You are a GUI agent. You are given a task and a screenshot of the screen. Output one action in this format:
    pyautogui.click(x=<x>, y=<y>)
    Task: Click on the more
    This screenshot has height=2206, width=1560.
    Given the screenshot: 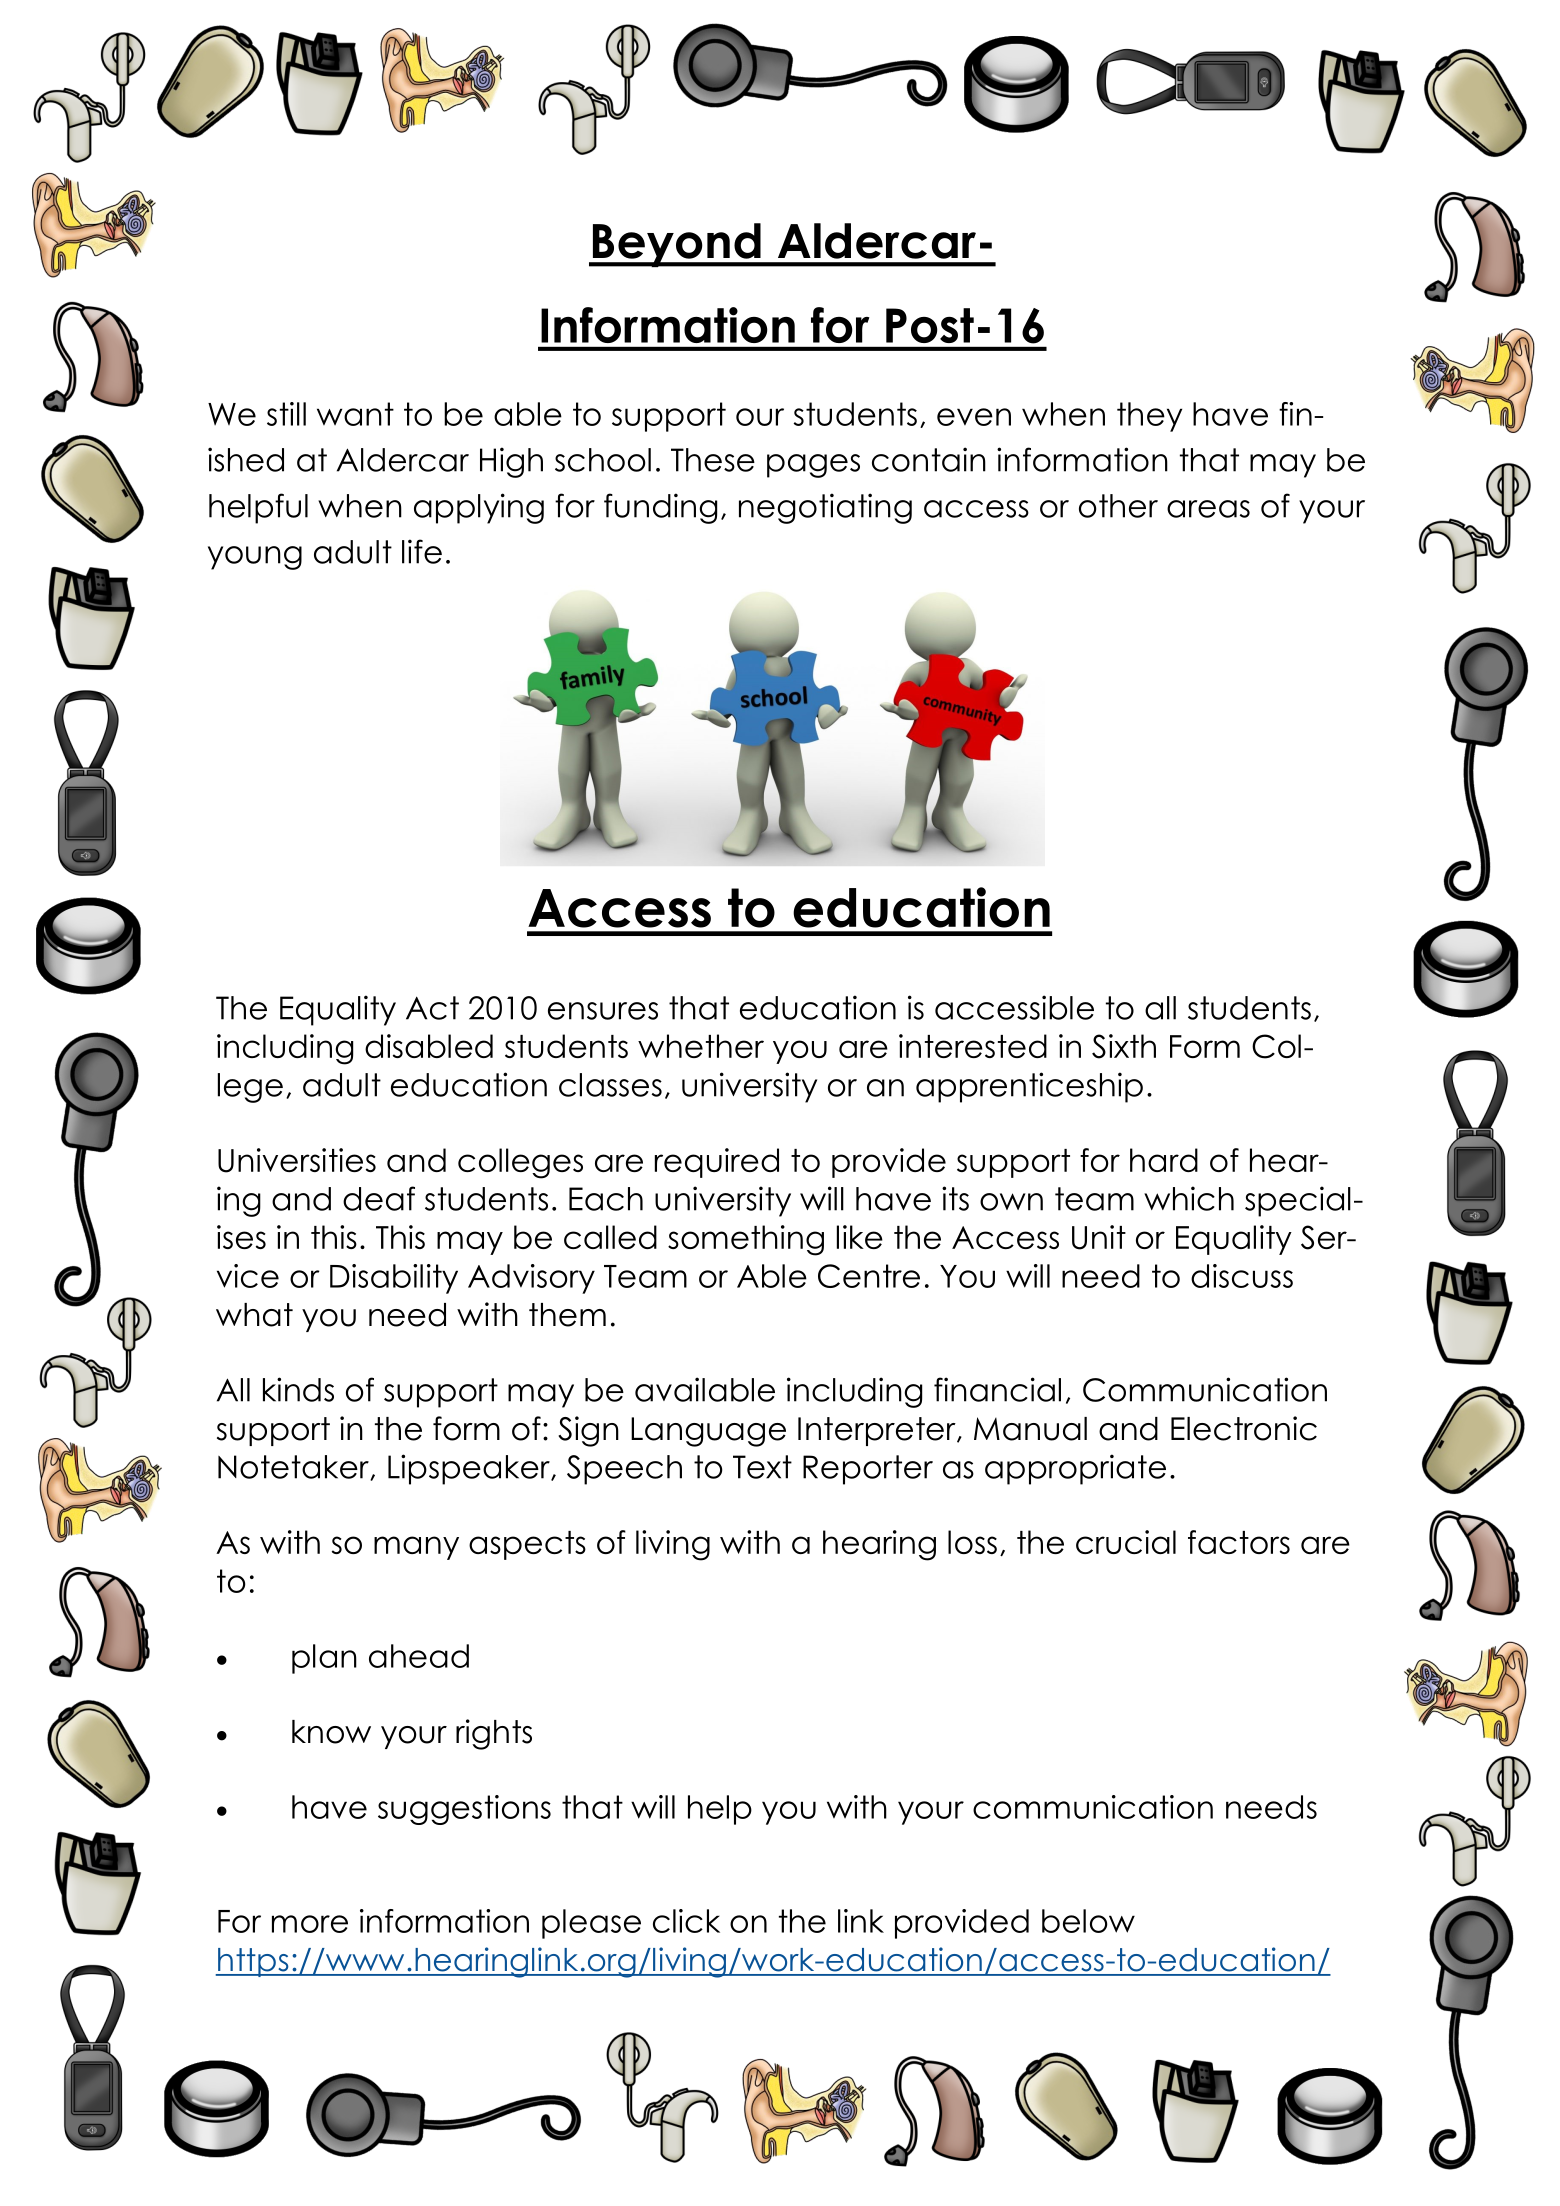 What is the action you would take?
    pyautogui.click(x=310, y=1924)
